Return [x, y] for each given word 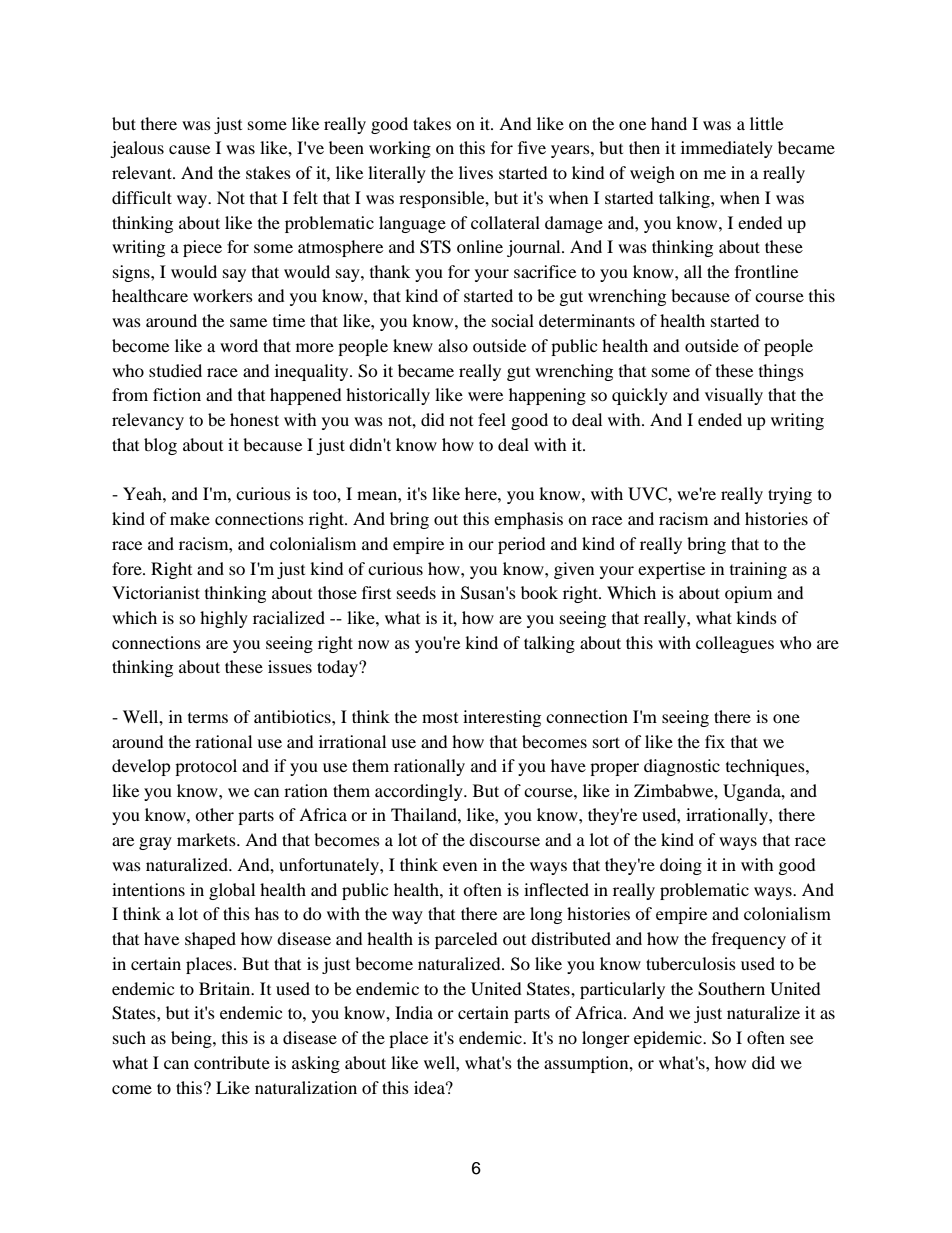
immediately [727, 149]
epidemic [669, 1039]
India [414, 1012]
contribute [232, 1062]
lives [476, 172]
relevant [143, 172]
